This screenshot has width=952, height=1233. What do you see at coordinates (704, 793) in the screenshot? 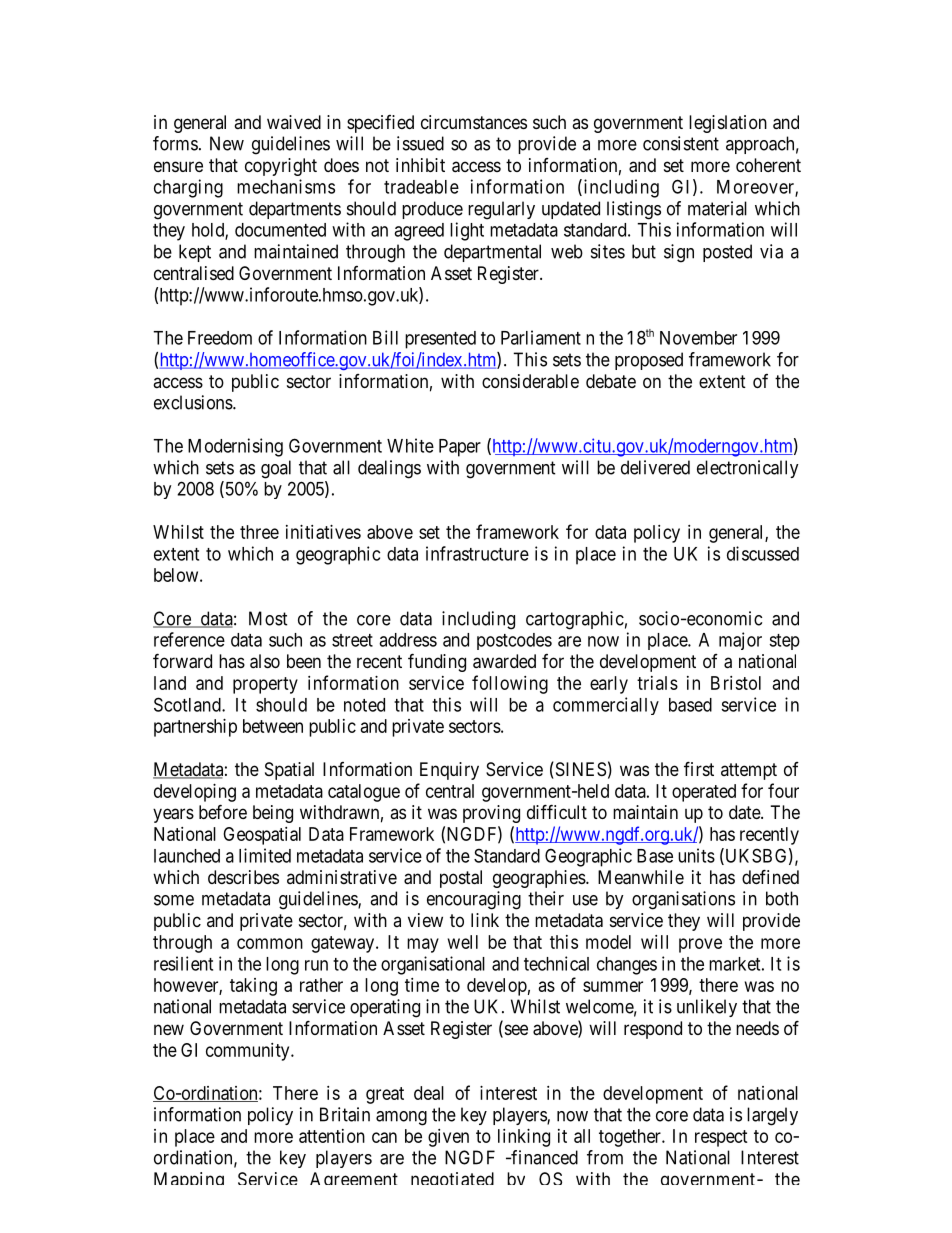
I see `operated` at bounding box center [704, 793].
